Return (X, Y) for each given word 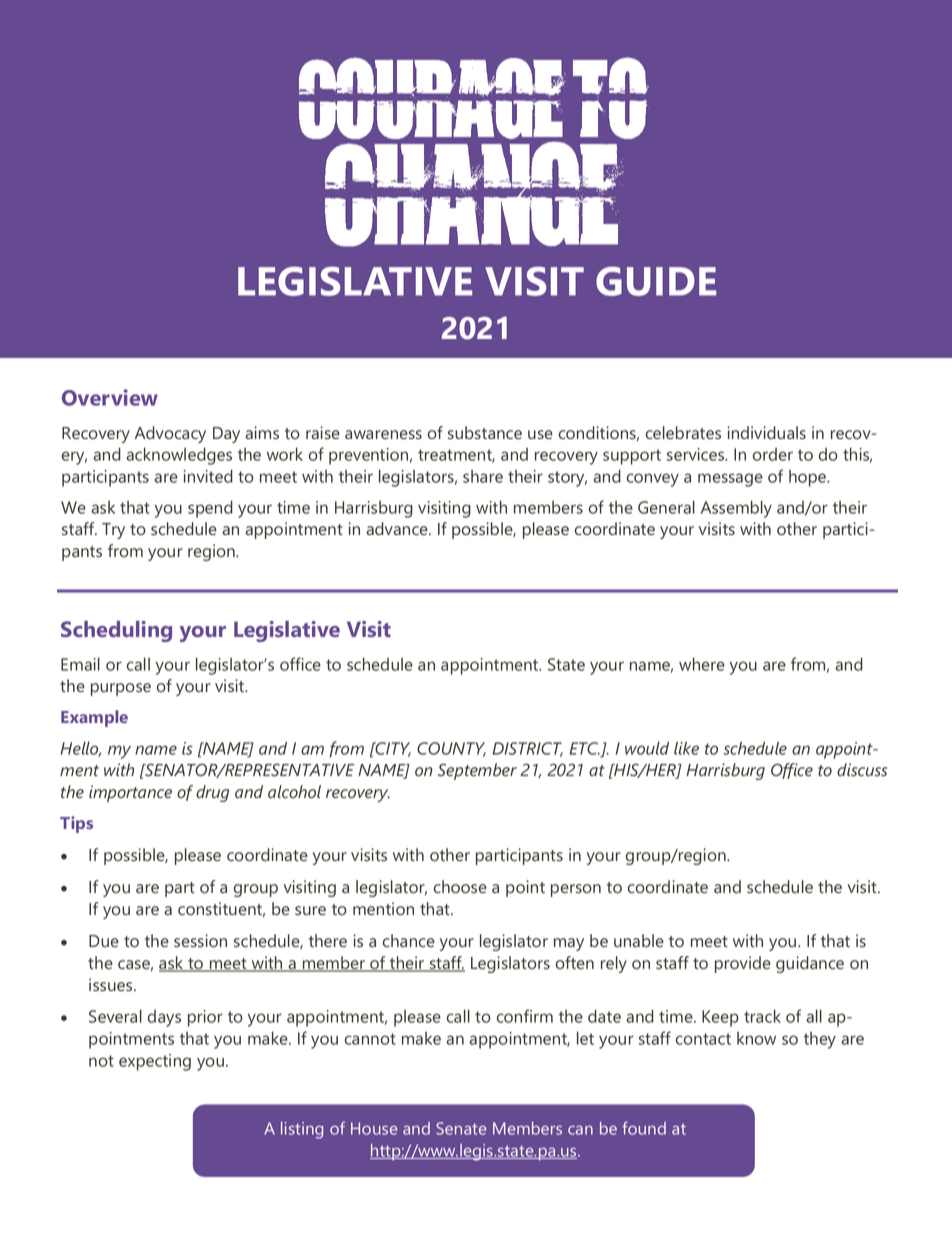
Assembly (736, 509)
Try (113, 531)
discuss (862, 770)
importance (130, 793)
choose (460, 887)
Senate (461, 1128)
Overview (110, 397)
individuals (767, 433)
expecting (155, 1062)
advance (398, 529)
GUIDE (656, 281)
